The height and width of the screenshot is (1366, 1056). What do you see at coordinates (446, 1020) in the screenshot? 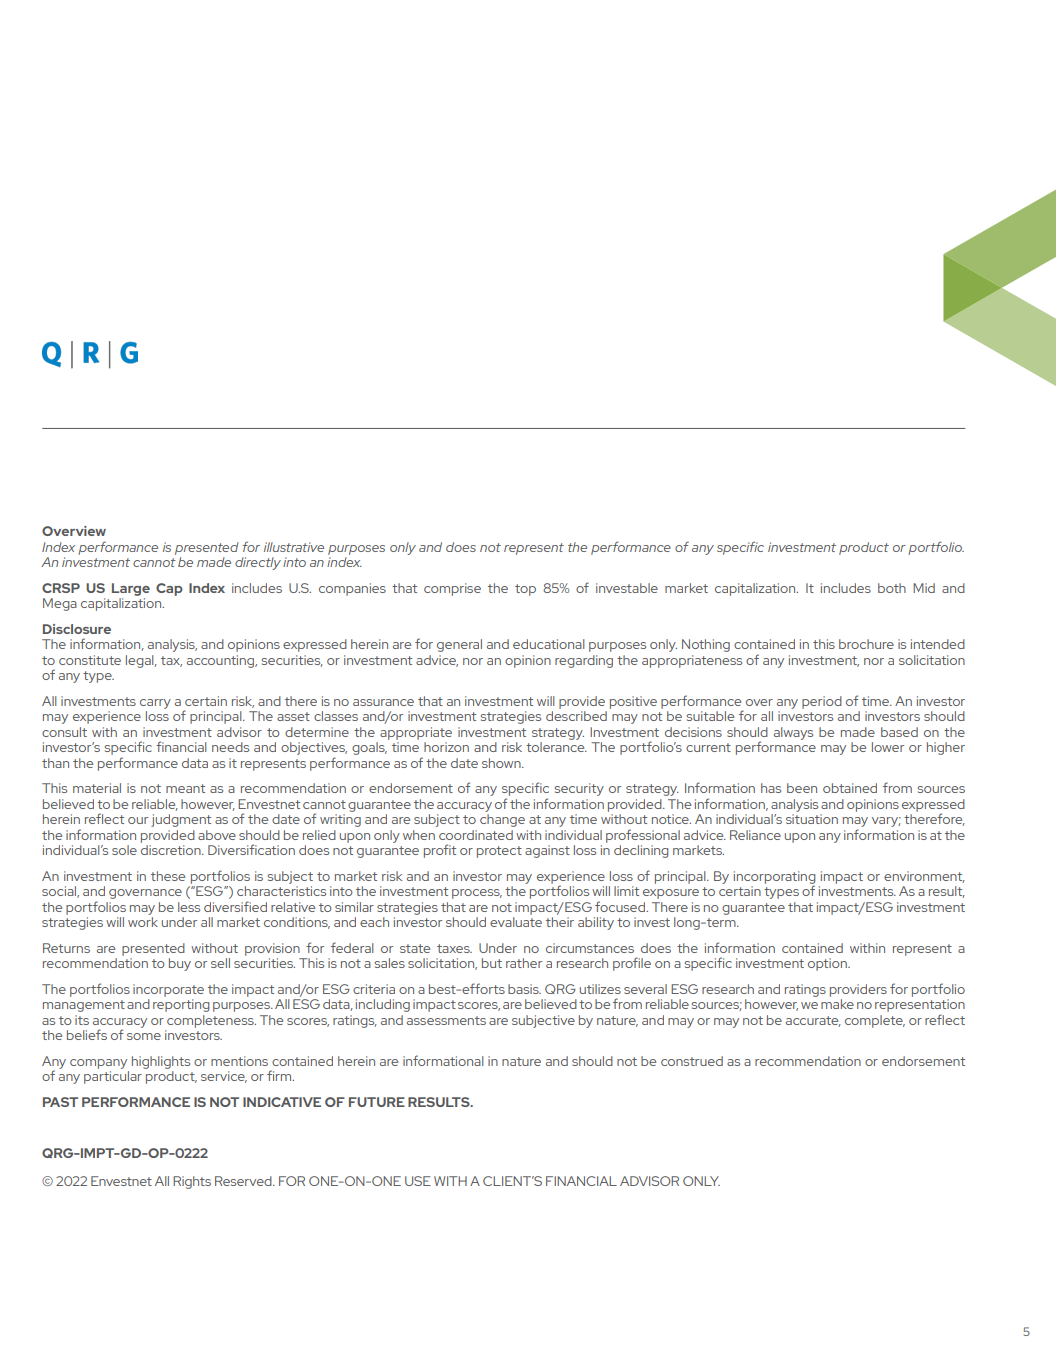
I see `assessments` at bounding box center [446, 1020].
